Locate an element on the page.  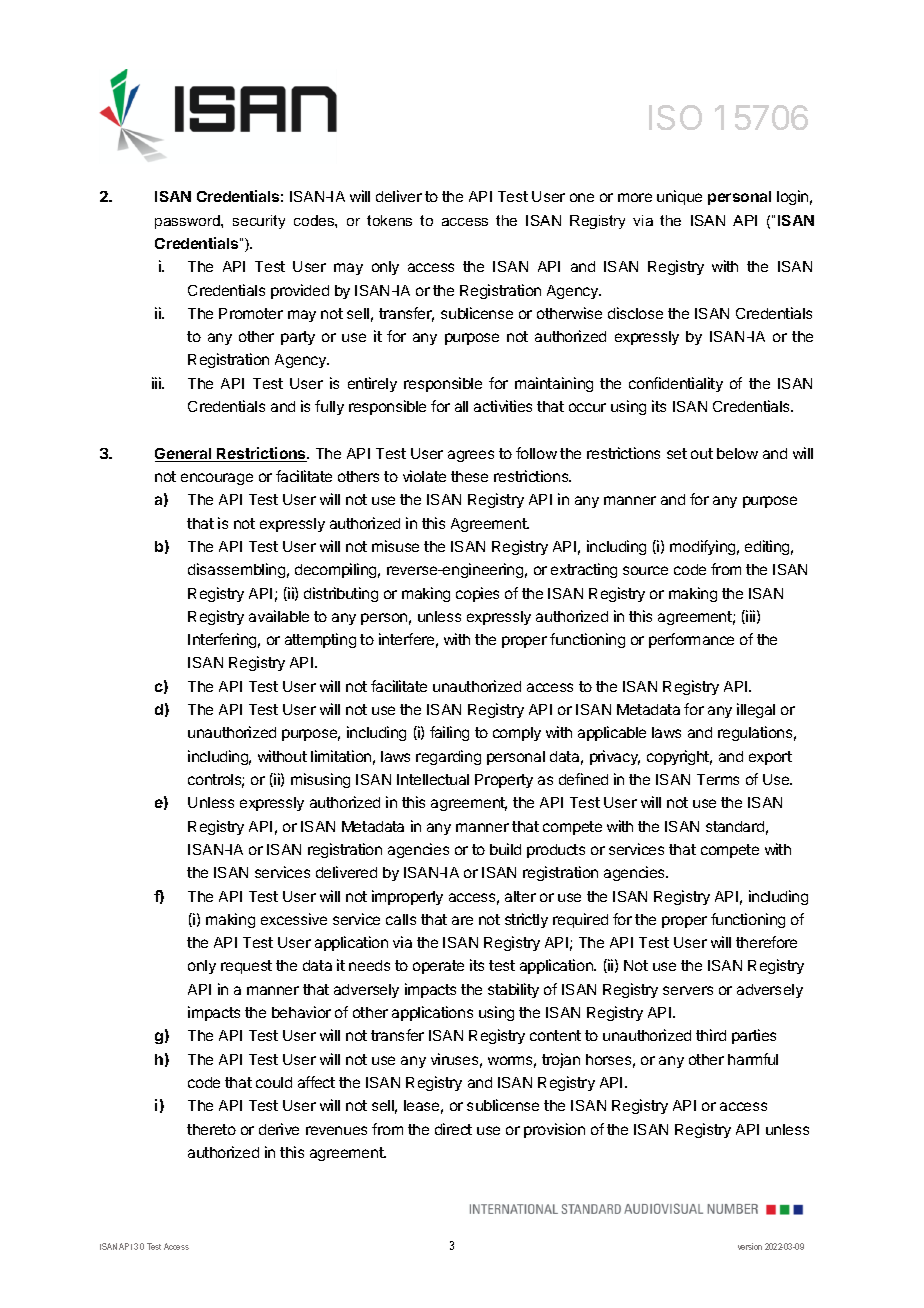
security is located at coordinates (259, 222).
